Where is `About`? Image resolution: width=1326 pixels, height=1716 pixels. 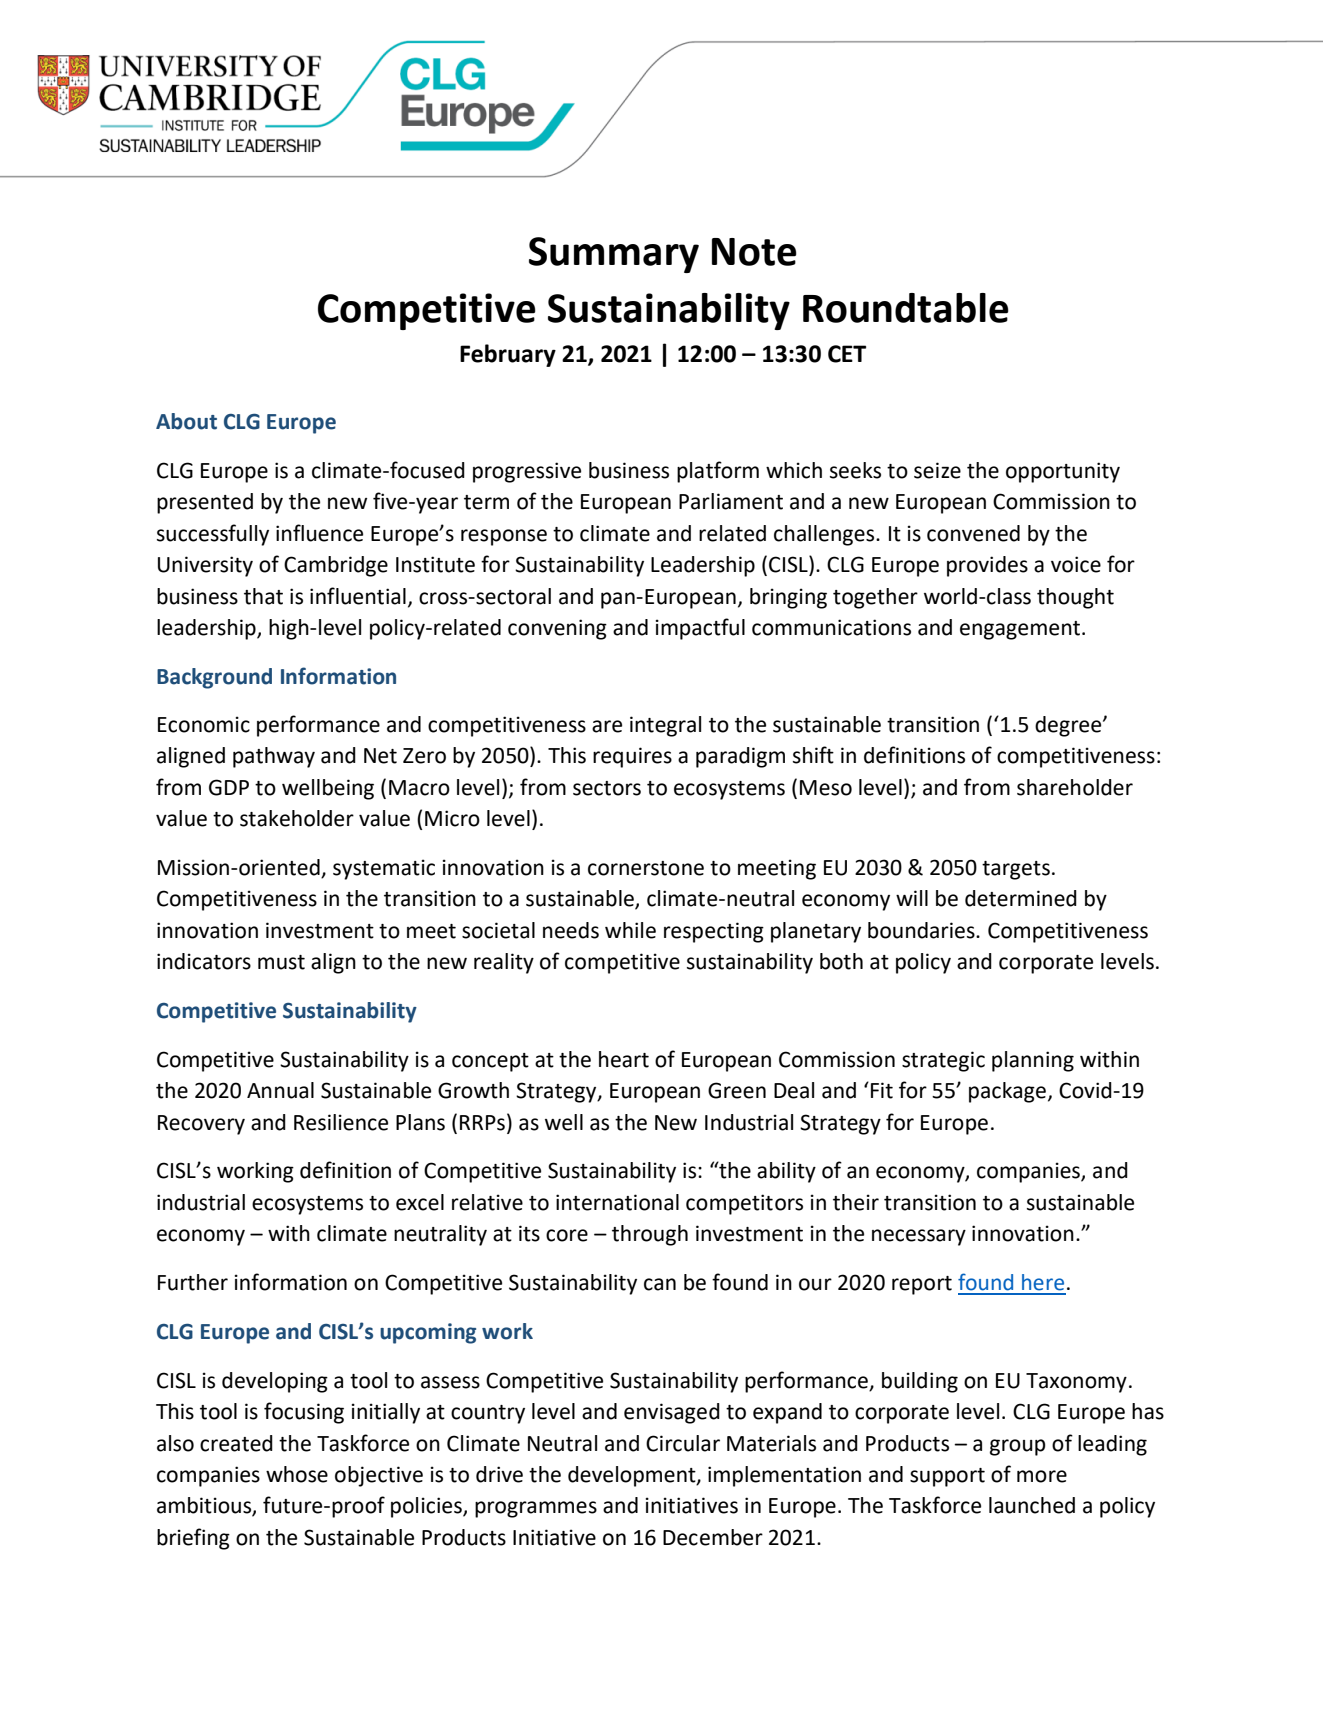
About is located at coordinates (186, 421).
